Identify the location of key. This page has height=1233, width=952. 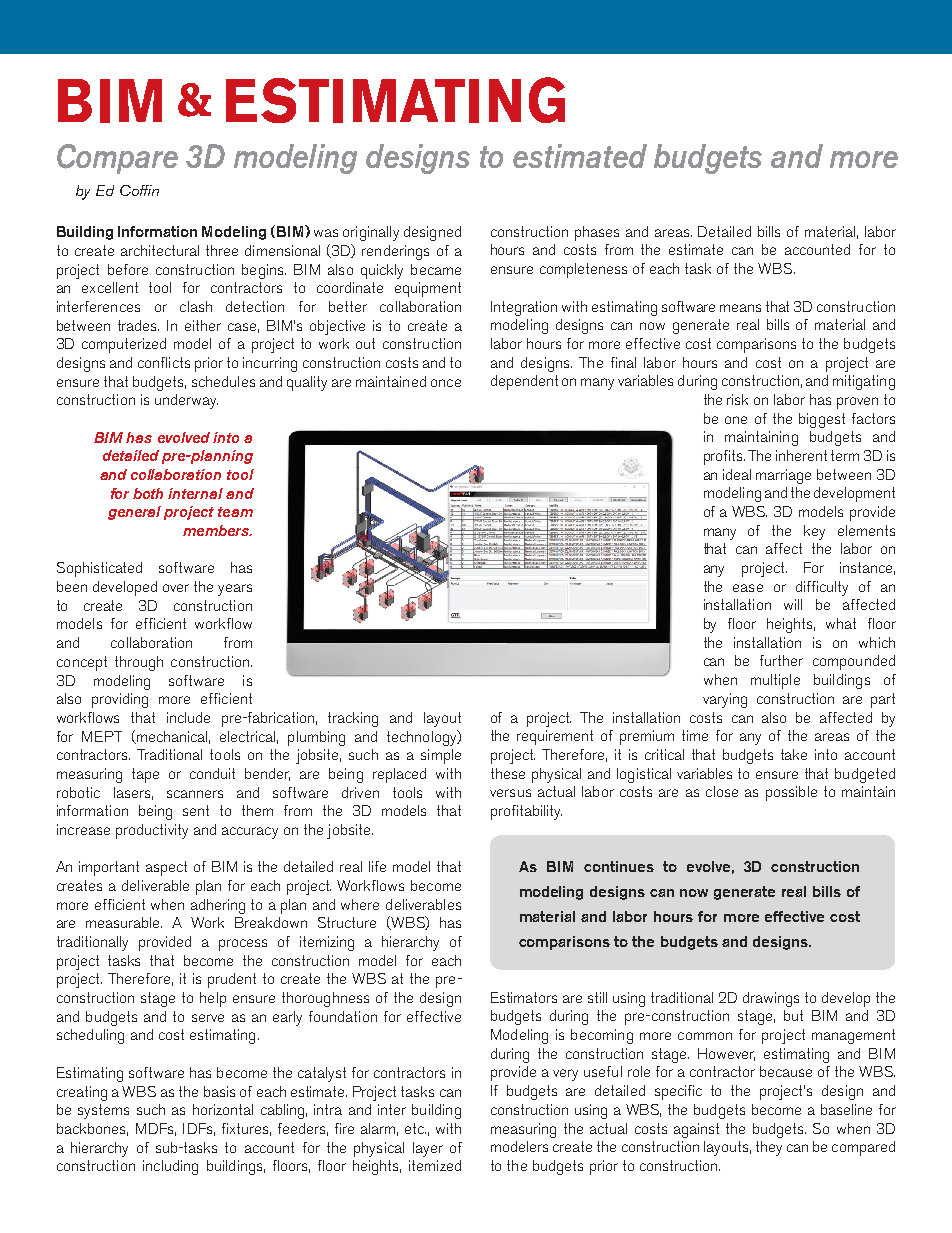
(814, 532).
